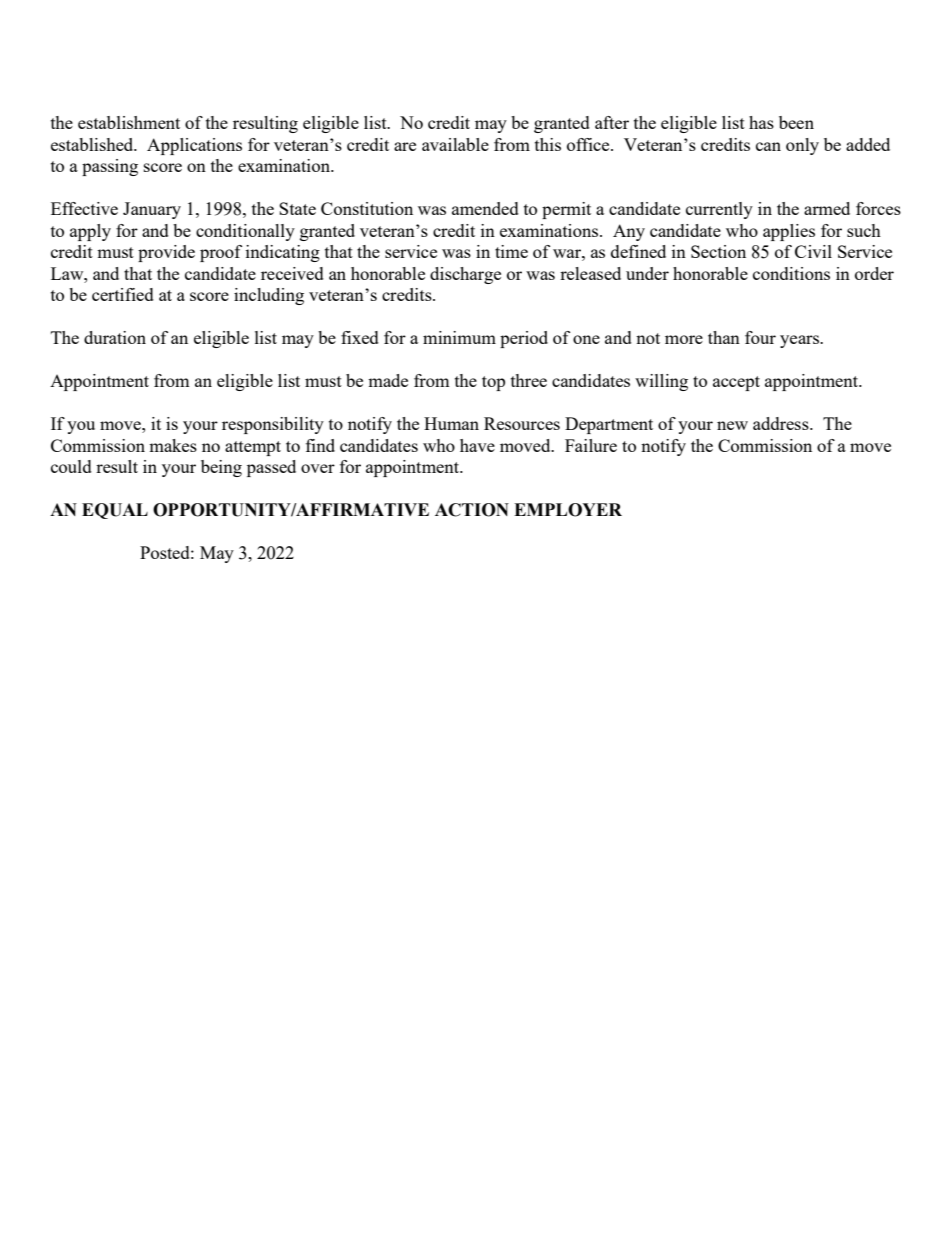 The height and width of the page is (1233, 952). I want to click on available, so click(455, 144).
